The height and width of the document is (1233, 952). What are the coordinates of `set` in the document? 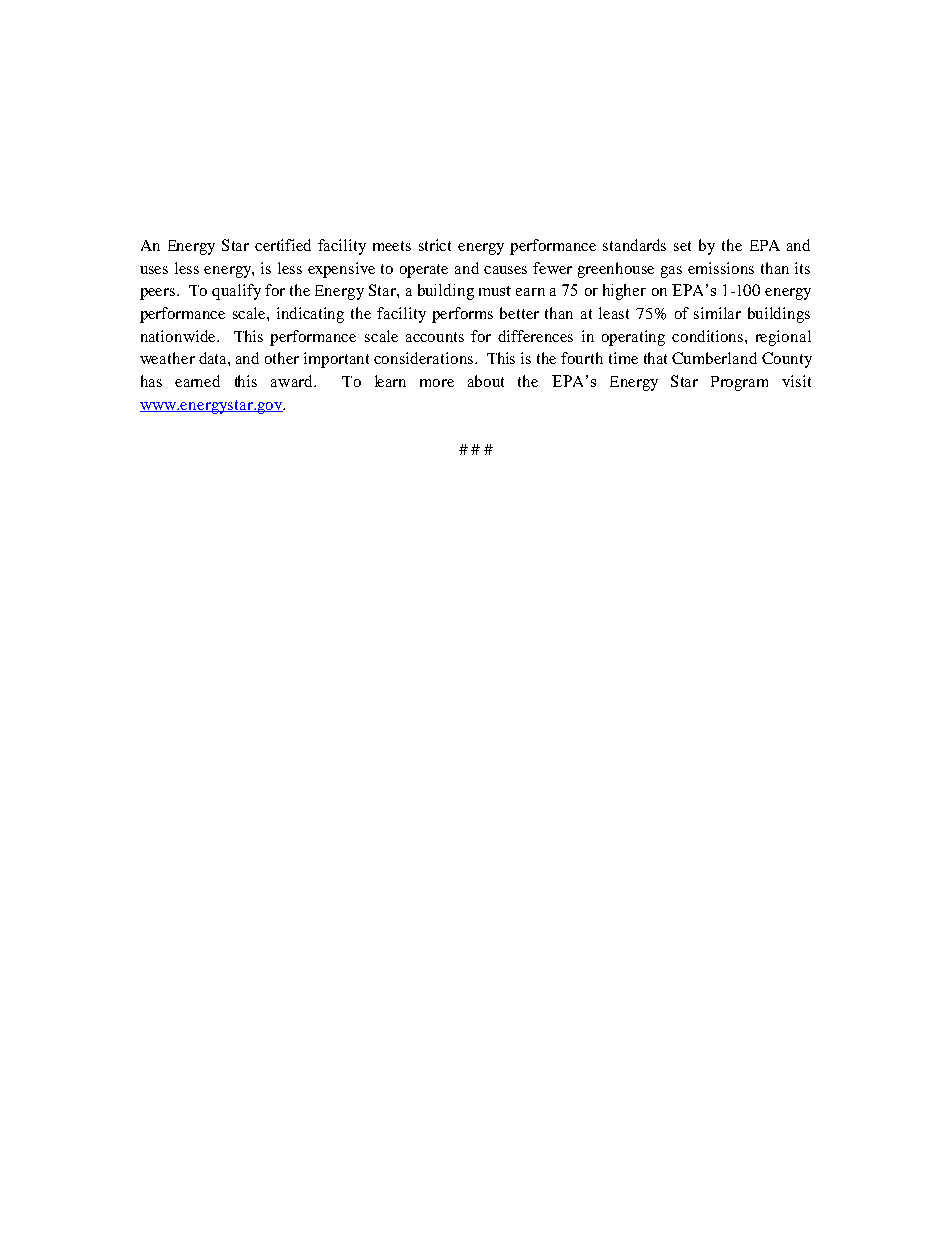 It's located at (682, 246).
